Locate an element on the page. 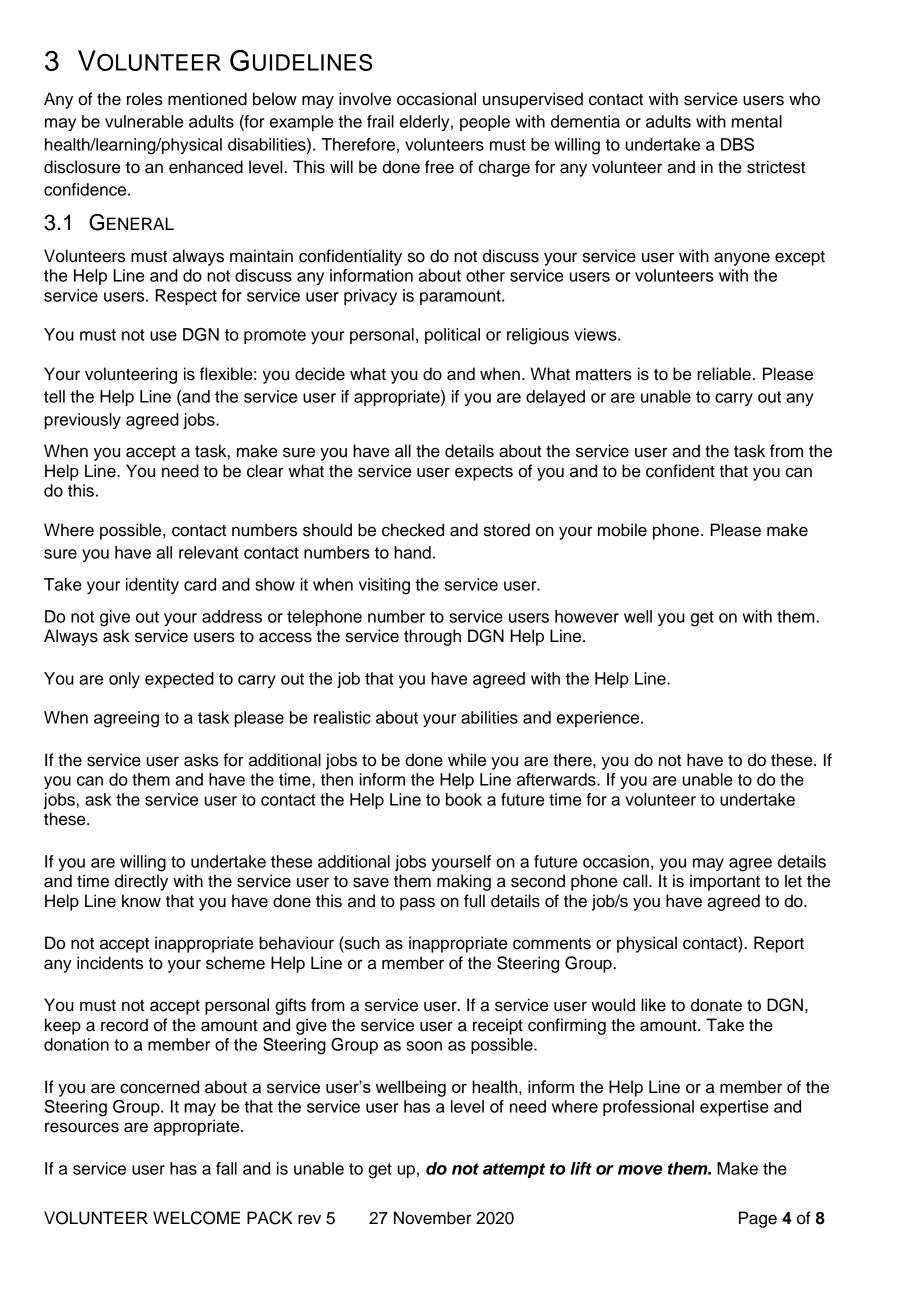  WELCOME is located at coordinates (196, 1218).
